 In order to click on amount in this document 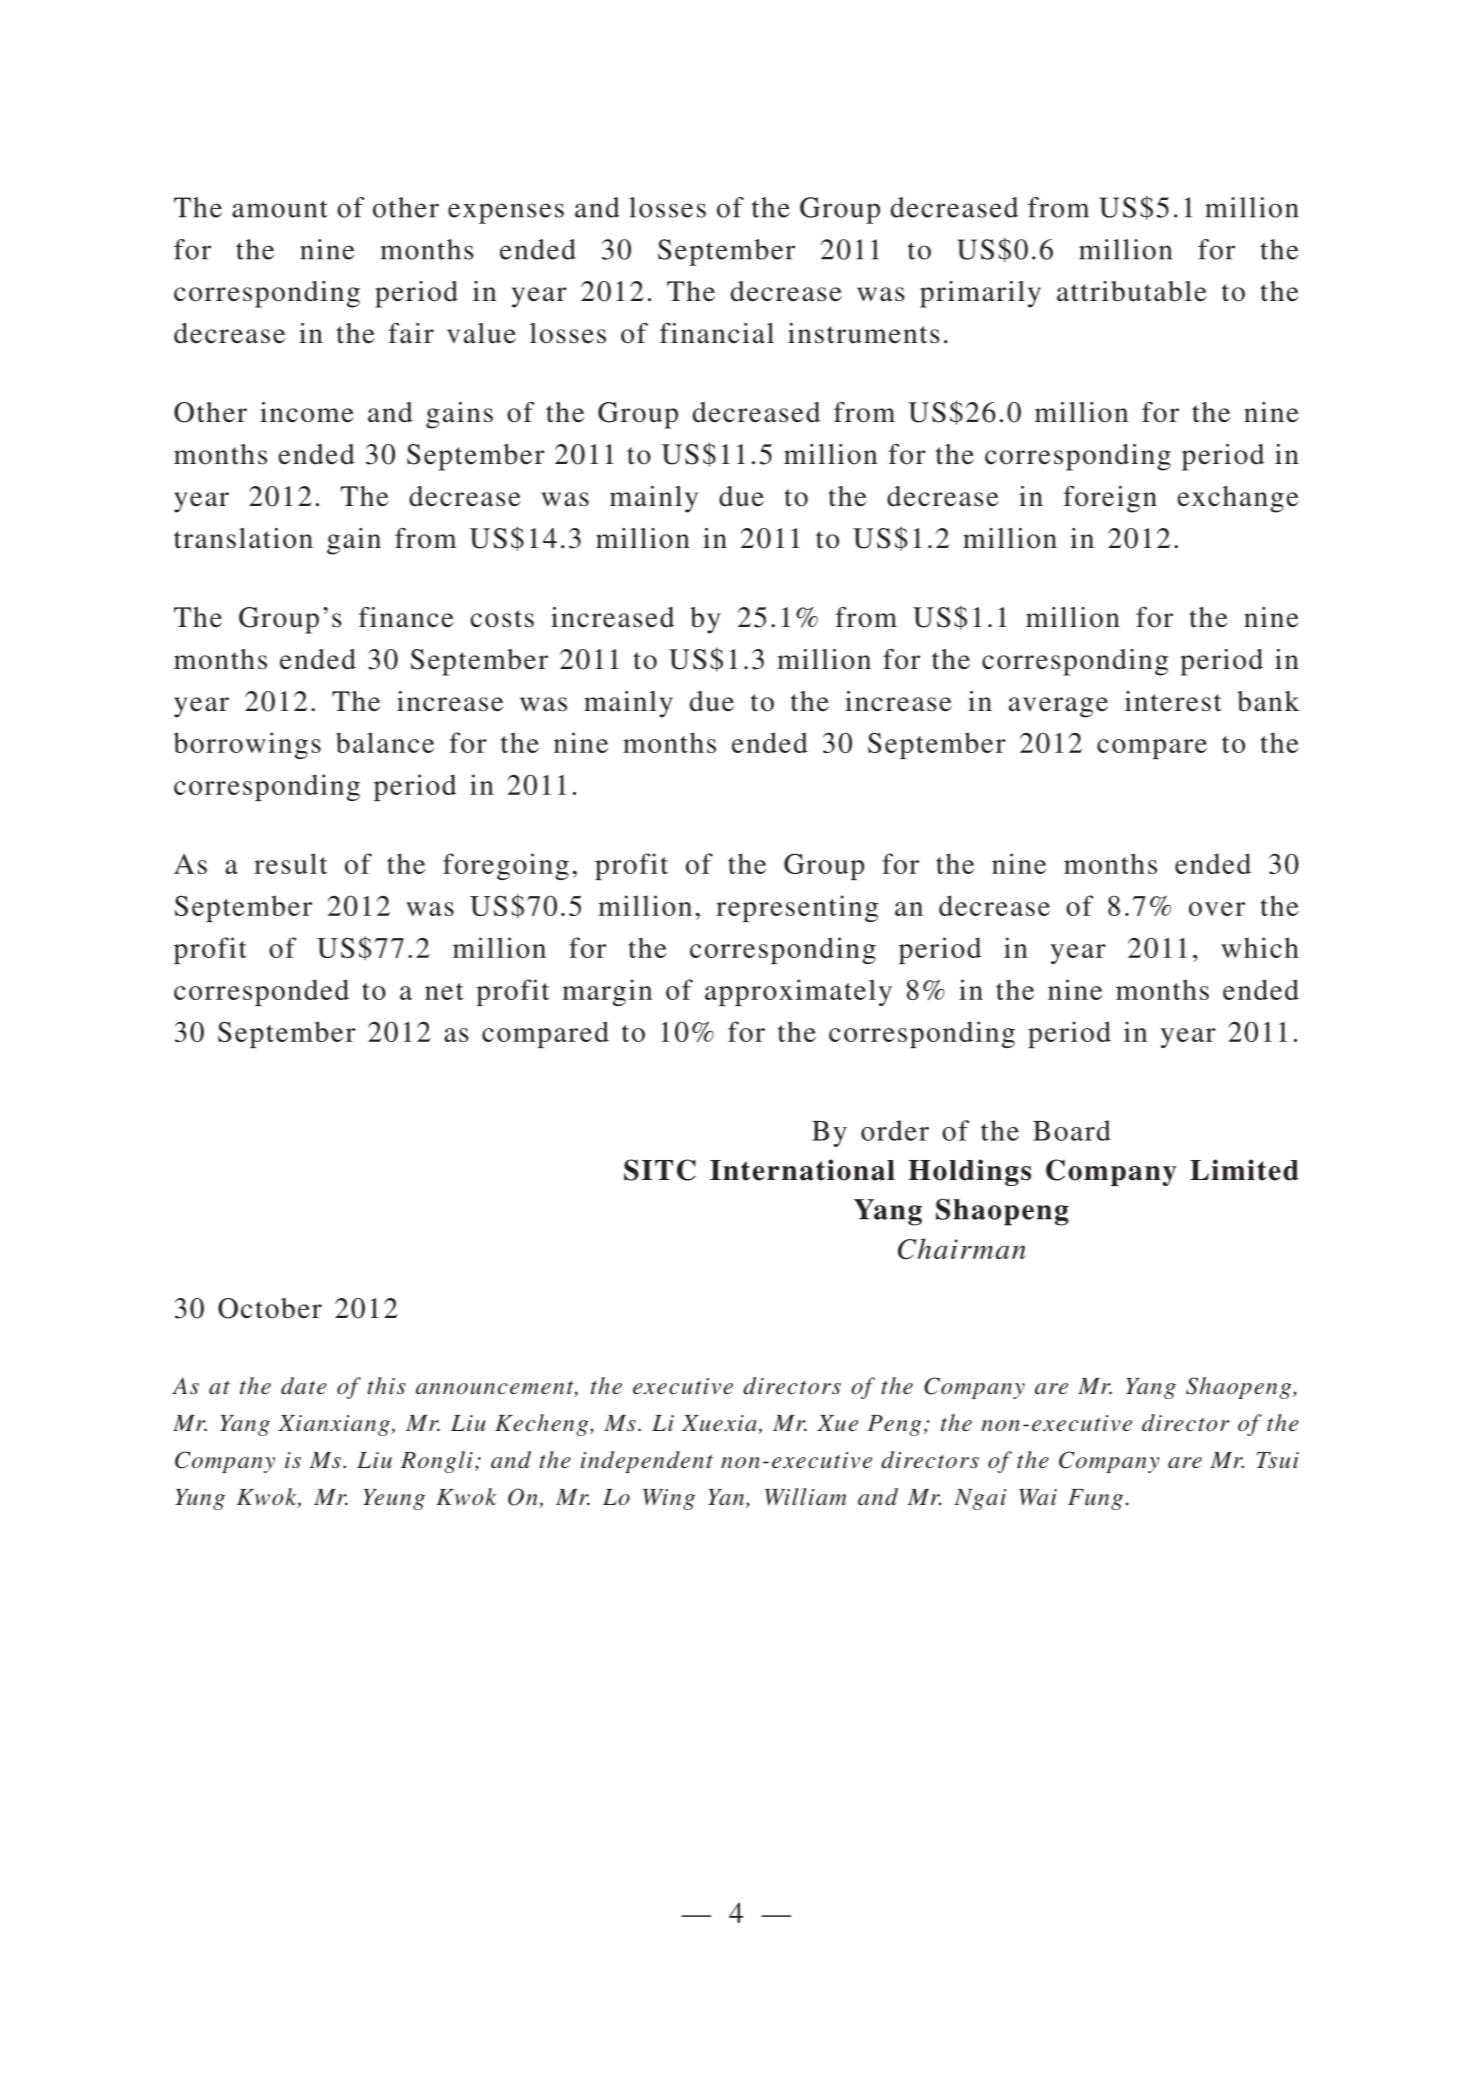, I will do `click(280, 209)`.
